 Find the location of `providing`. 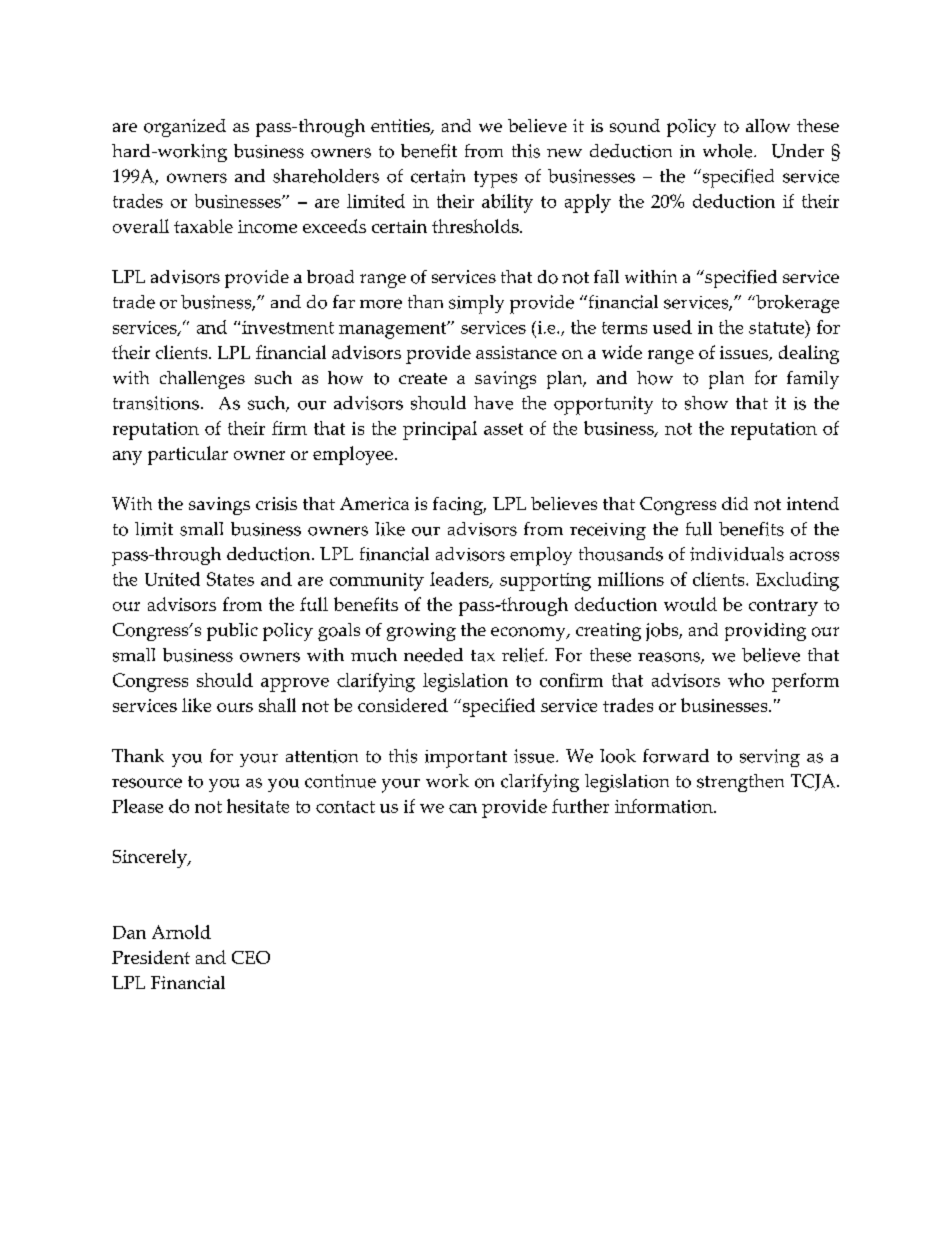

providing is located at coordinates (765, 632).
